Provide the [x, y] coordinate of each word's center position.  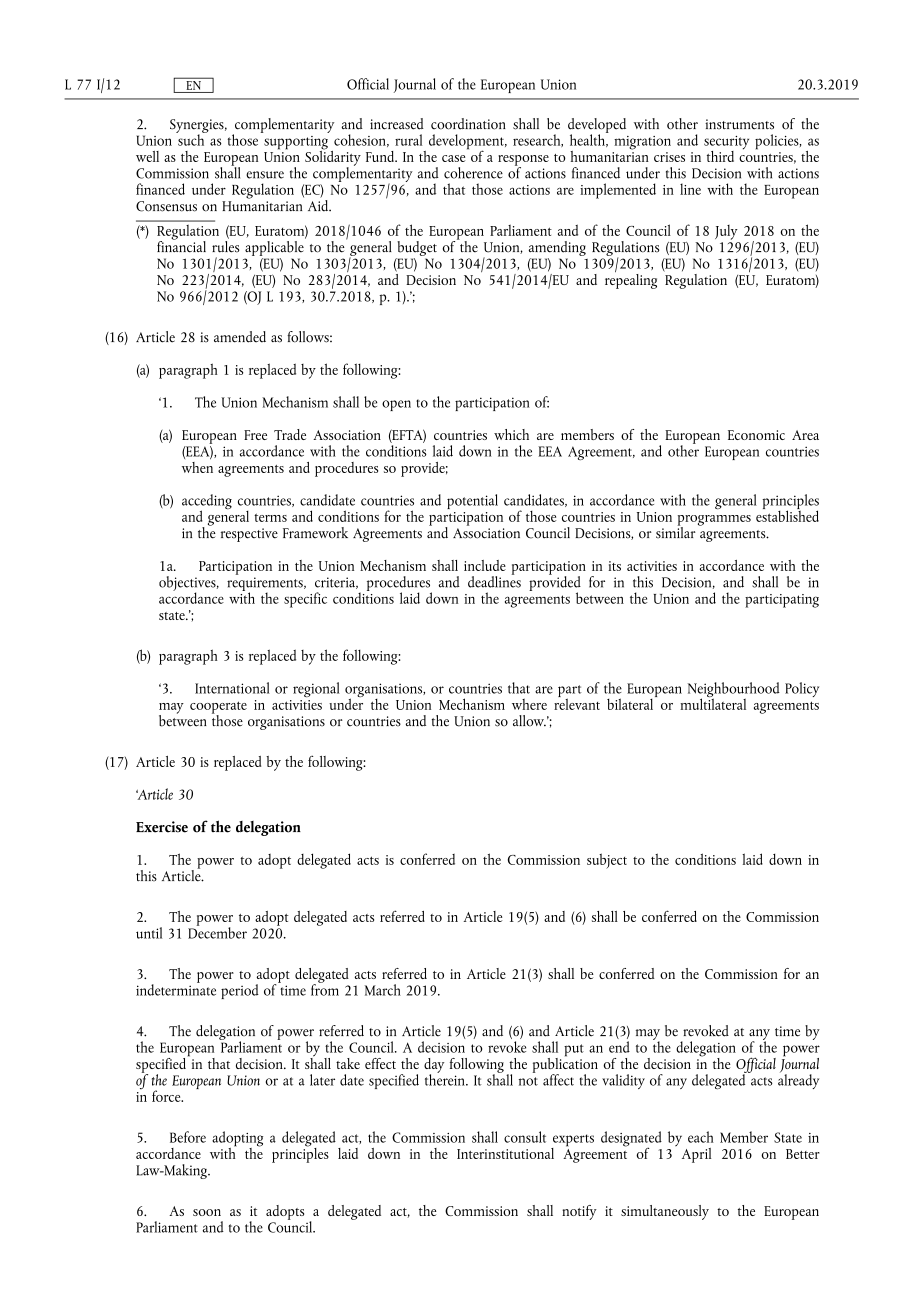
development [467, 143]
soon [207, 1212]
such [191, 139]
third [720, 156]
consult [525, 1137]
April [696, 1155]
